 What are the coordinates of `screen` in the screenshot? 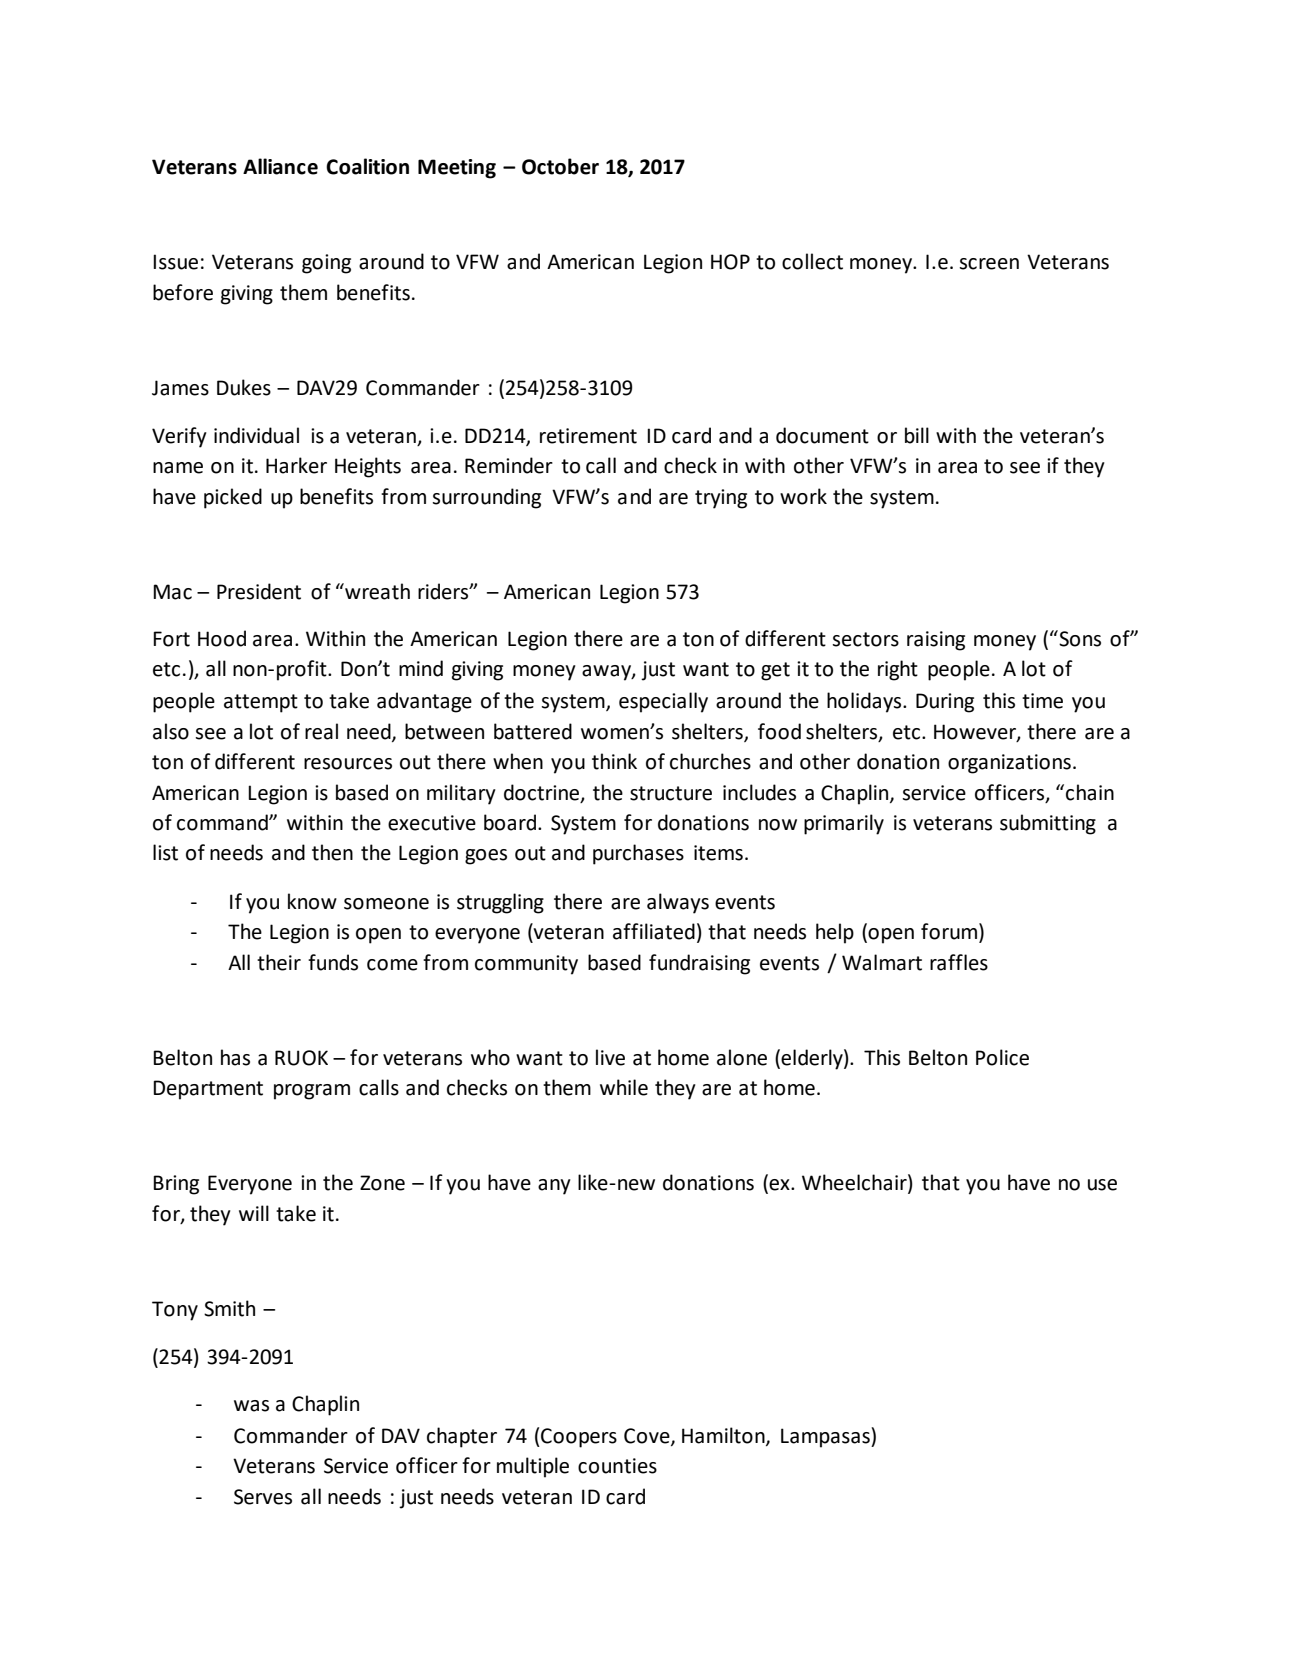 It's located at (989, 264).
